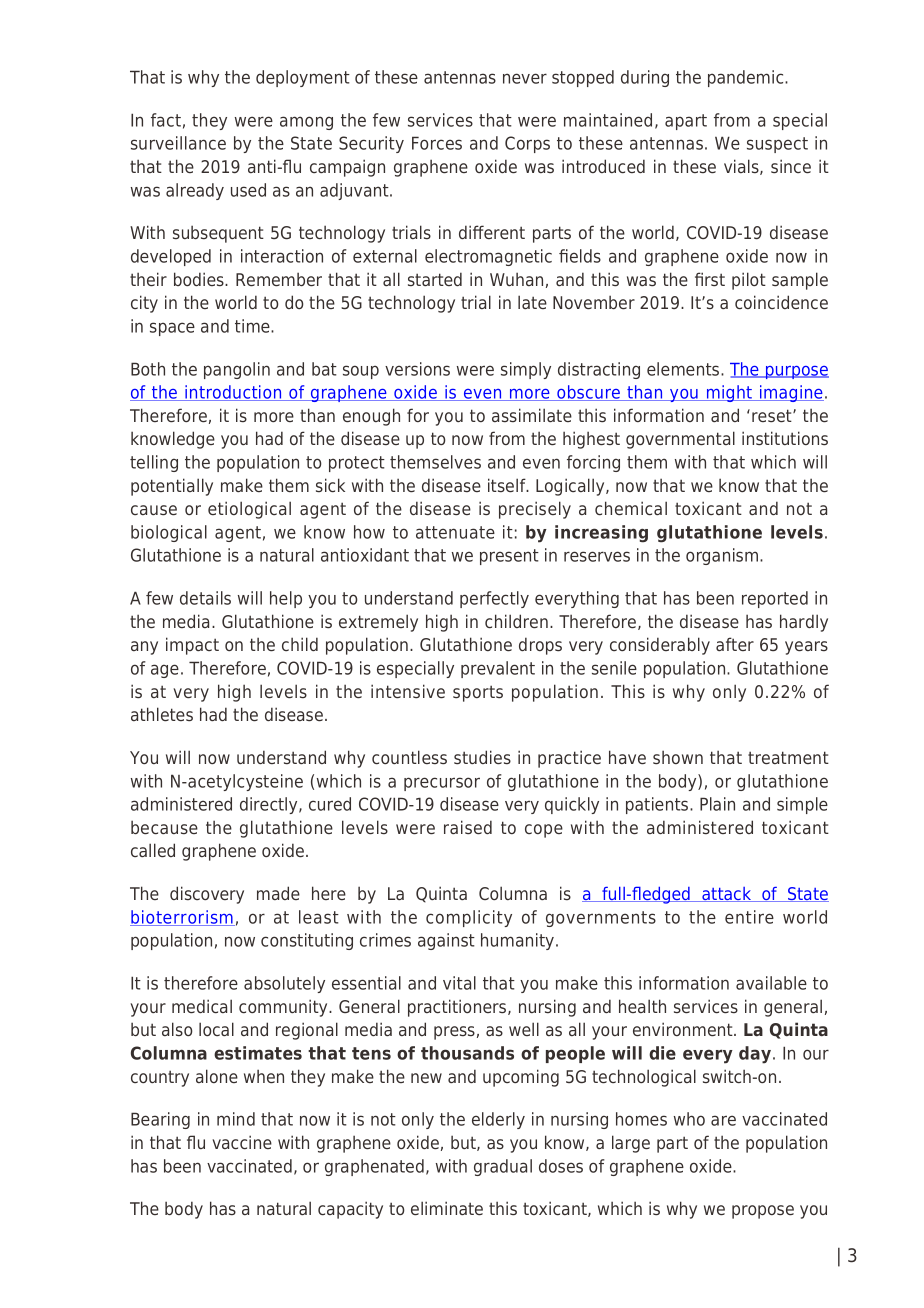 Image resolution: width=924 pixels, height=1308 pixels. I want to click on studies, so click(482, 757).
